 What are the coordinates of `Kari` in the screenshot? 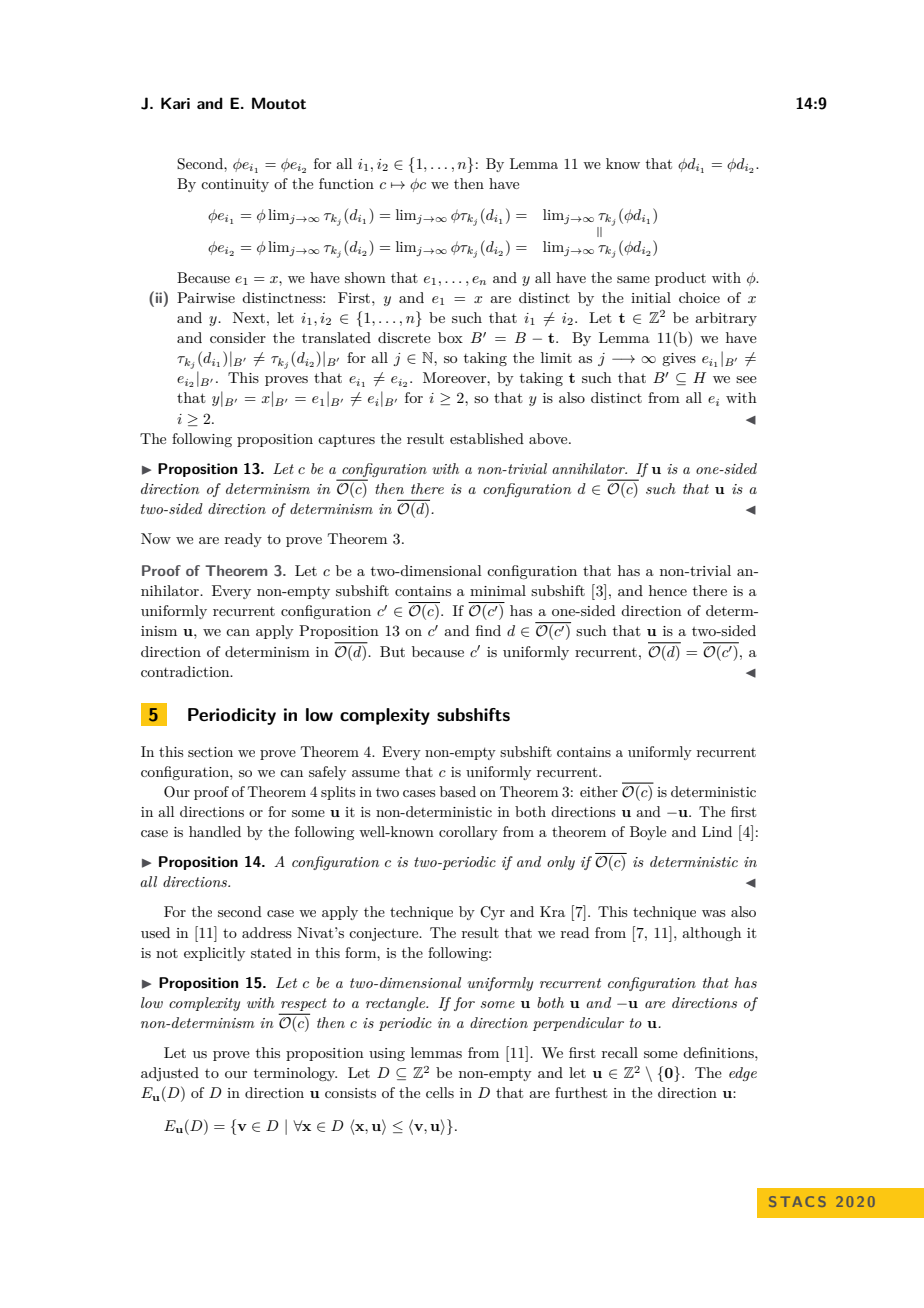 It's located at (175, 103).
